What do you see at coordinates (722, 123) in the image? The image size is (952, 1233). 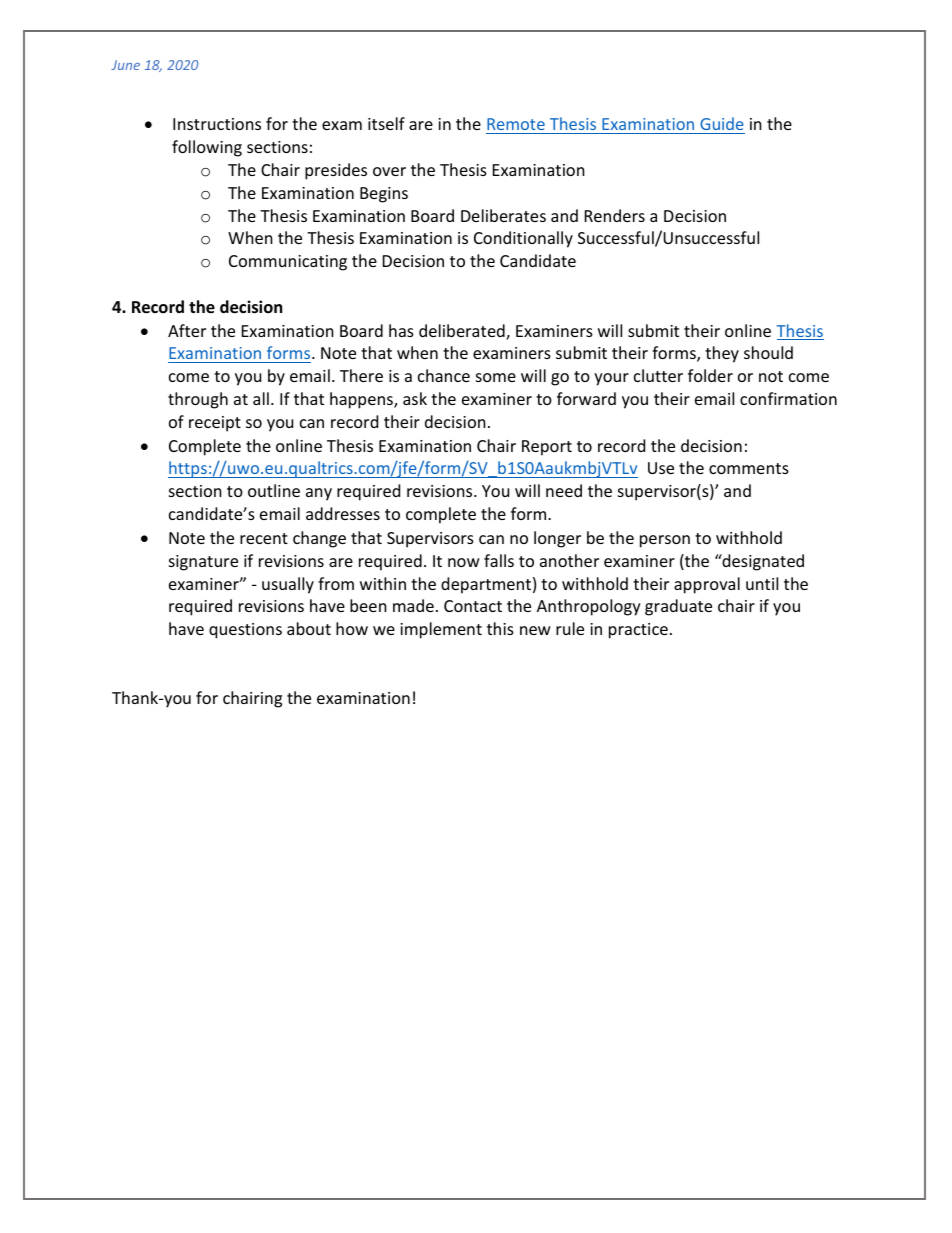 I see `Guide` at bounding box center [722, 123].
